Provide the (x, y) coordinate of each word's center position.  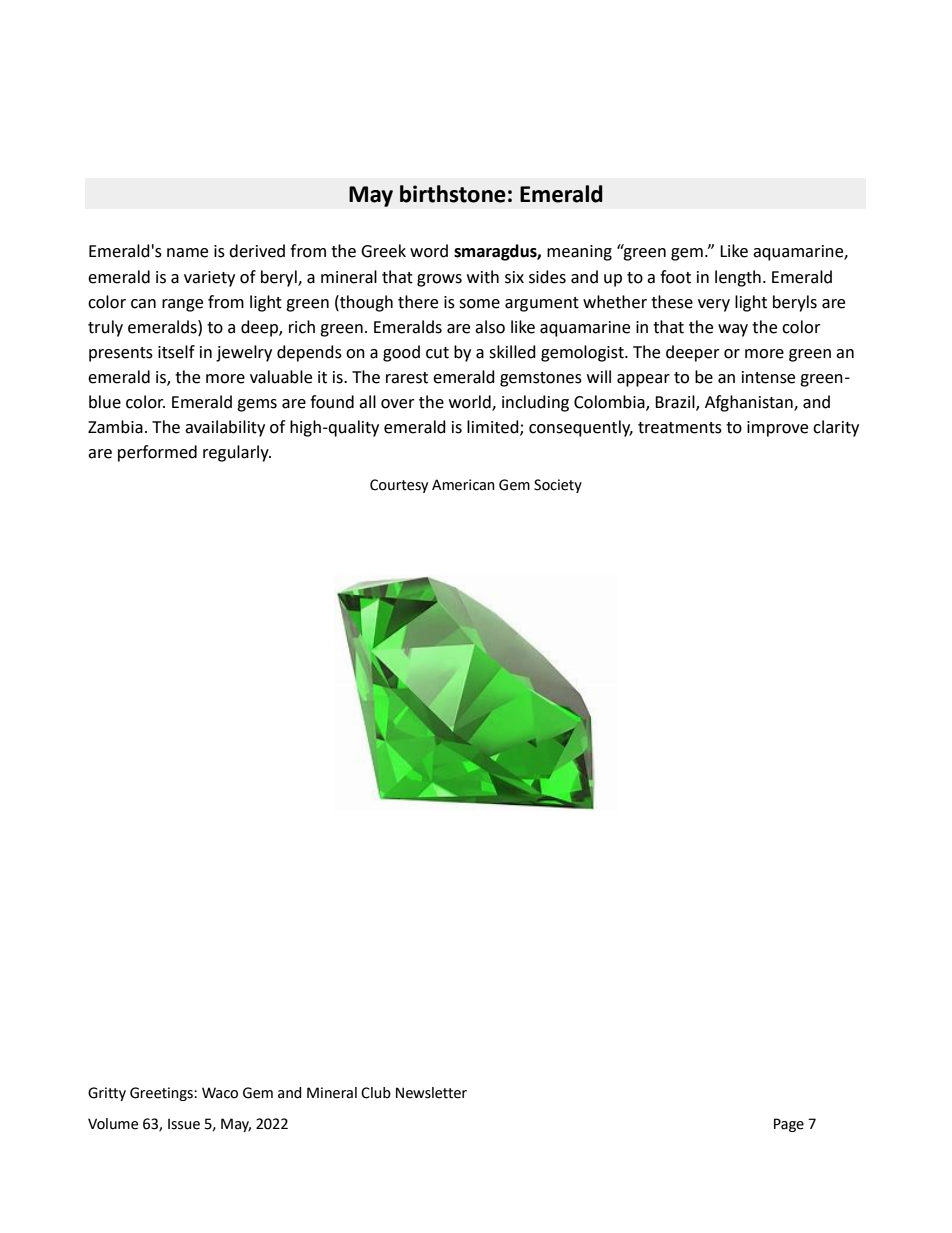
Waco (220, 1093)
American (463, 485)
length (738, 278)
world (471, 403)
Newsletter (431, 1093)
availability (225, 428)
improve (777, 429)
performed (157, 453)
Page (789, 1125)
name (187, 253)
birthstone (453, 194)
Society (558, 486)
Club (376, 1093)
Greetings (162, 1094)
